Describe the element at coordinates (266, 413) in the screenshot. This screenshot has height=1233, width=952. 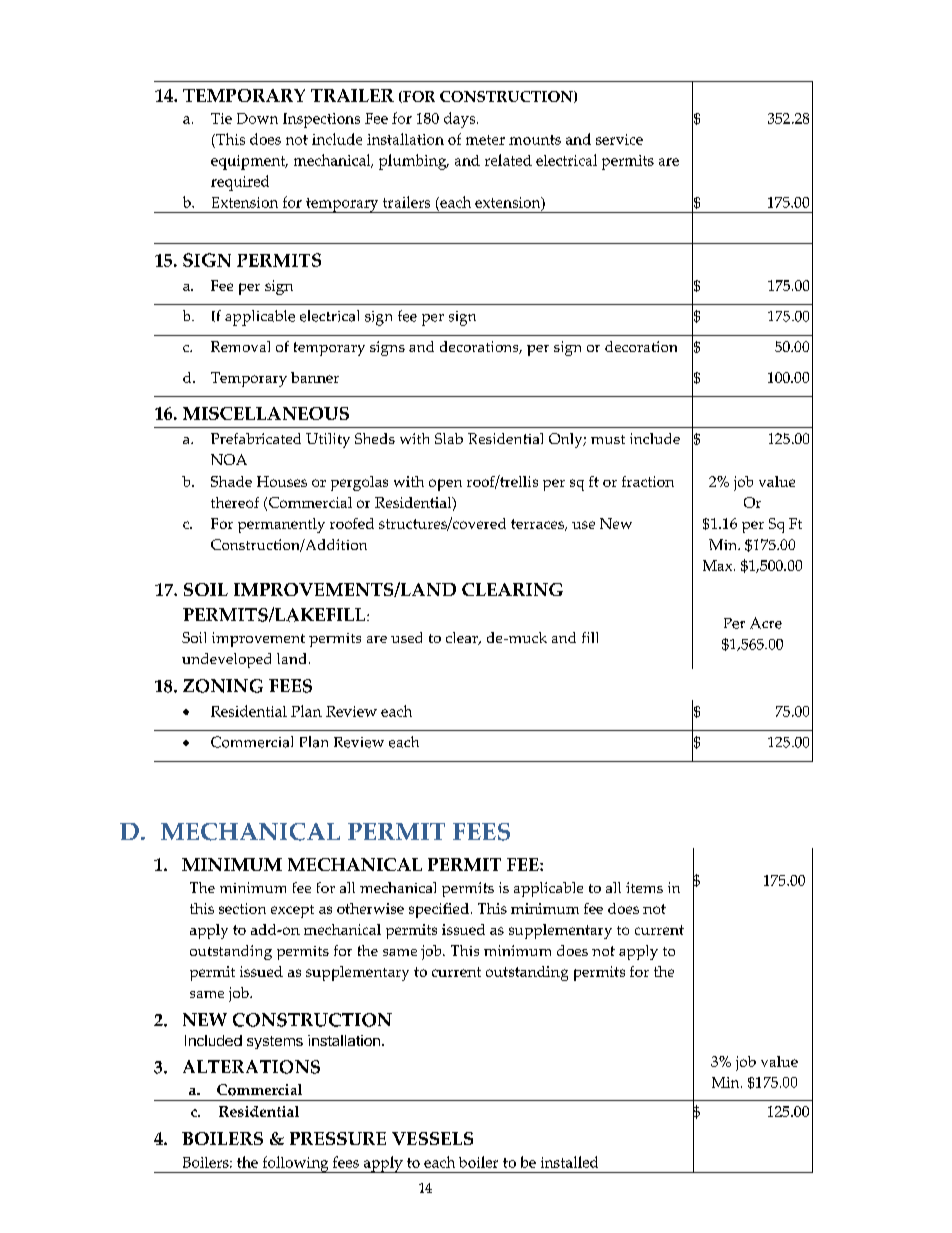
I see `MISCELLANEOUS` at that location.
